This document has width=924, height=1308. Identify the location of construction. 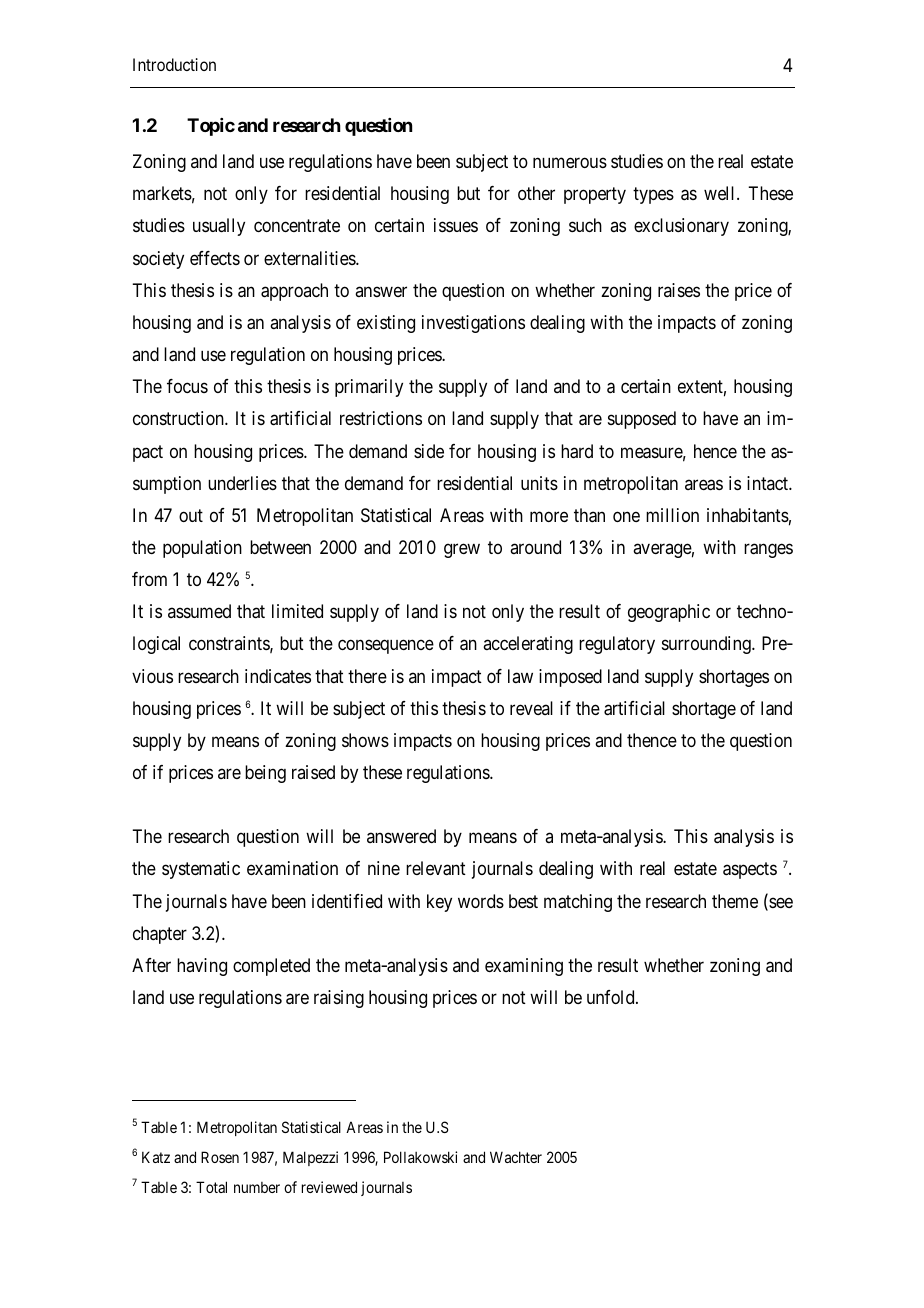
(179, 418).
